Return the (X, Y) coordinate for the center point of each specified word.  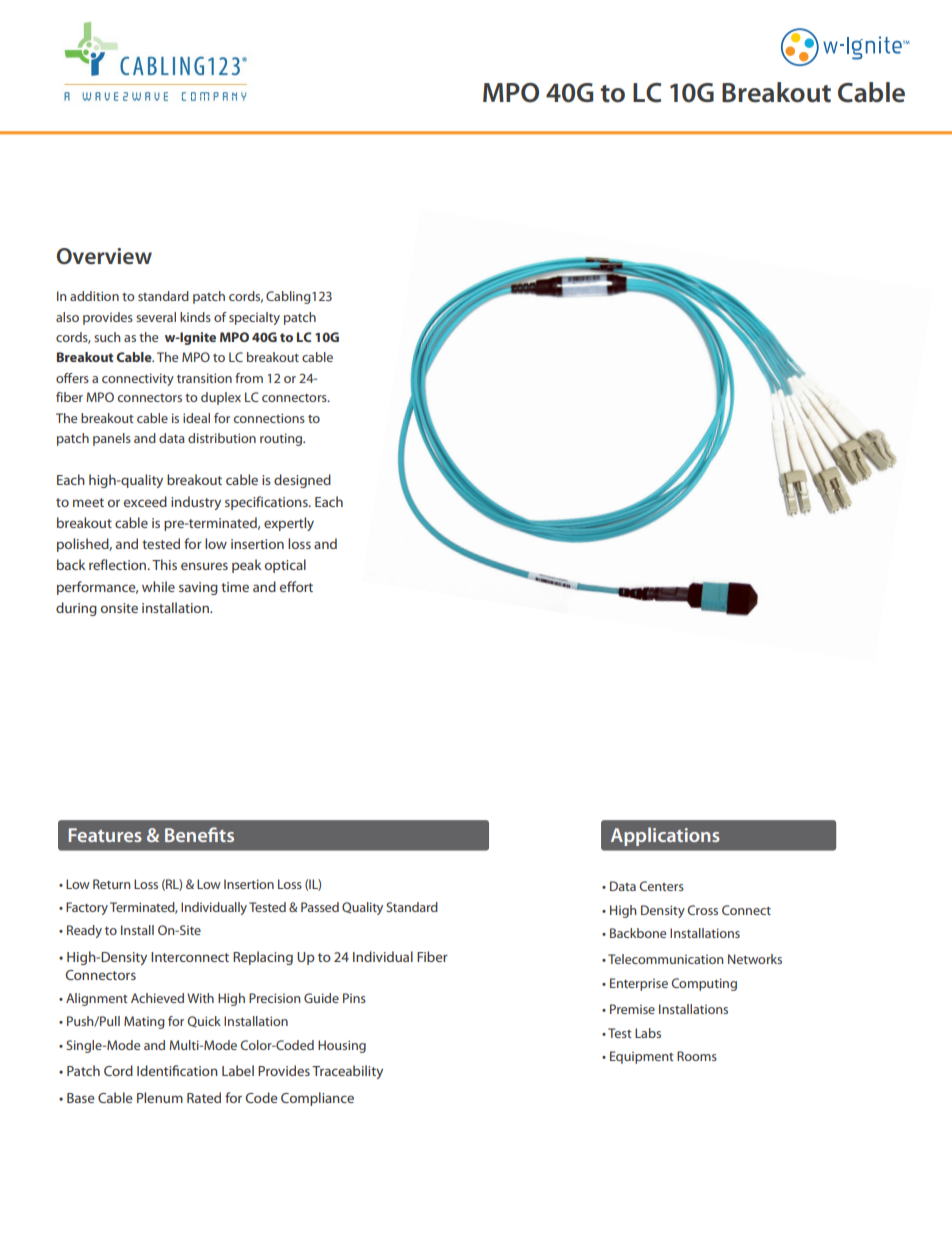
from (249, 378)
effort (296, 586)
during (76, 609)
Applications (665, 836)
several (156, 317)
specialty (254, 318)
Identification (177, 1070)
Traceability (347, 1072)
